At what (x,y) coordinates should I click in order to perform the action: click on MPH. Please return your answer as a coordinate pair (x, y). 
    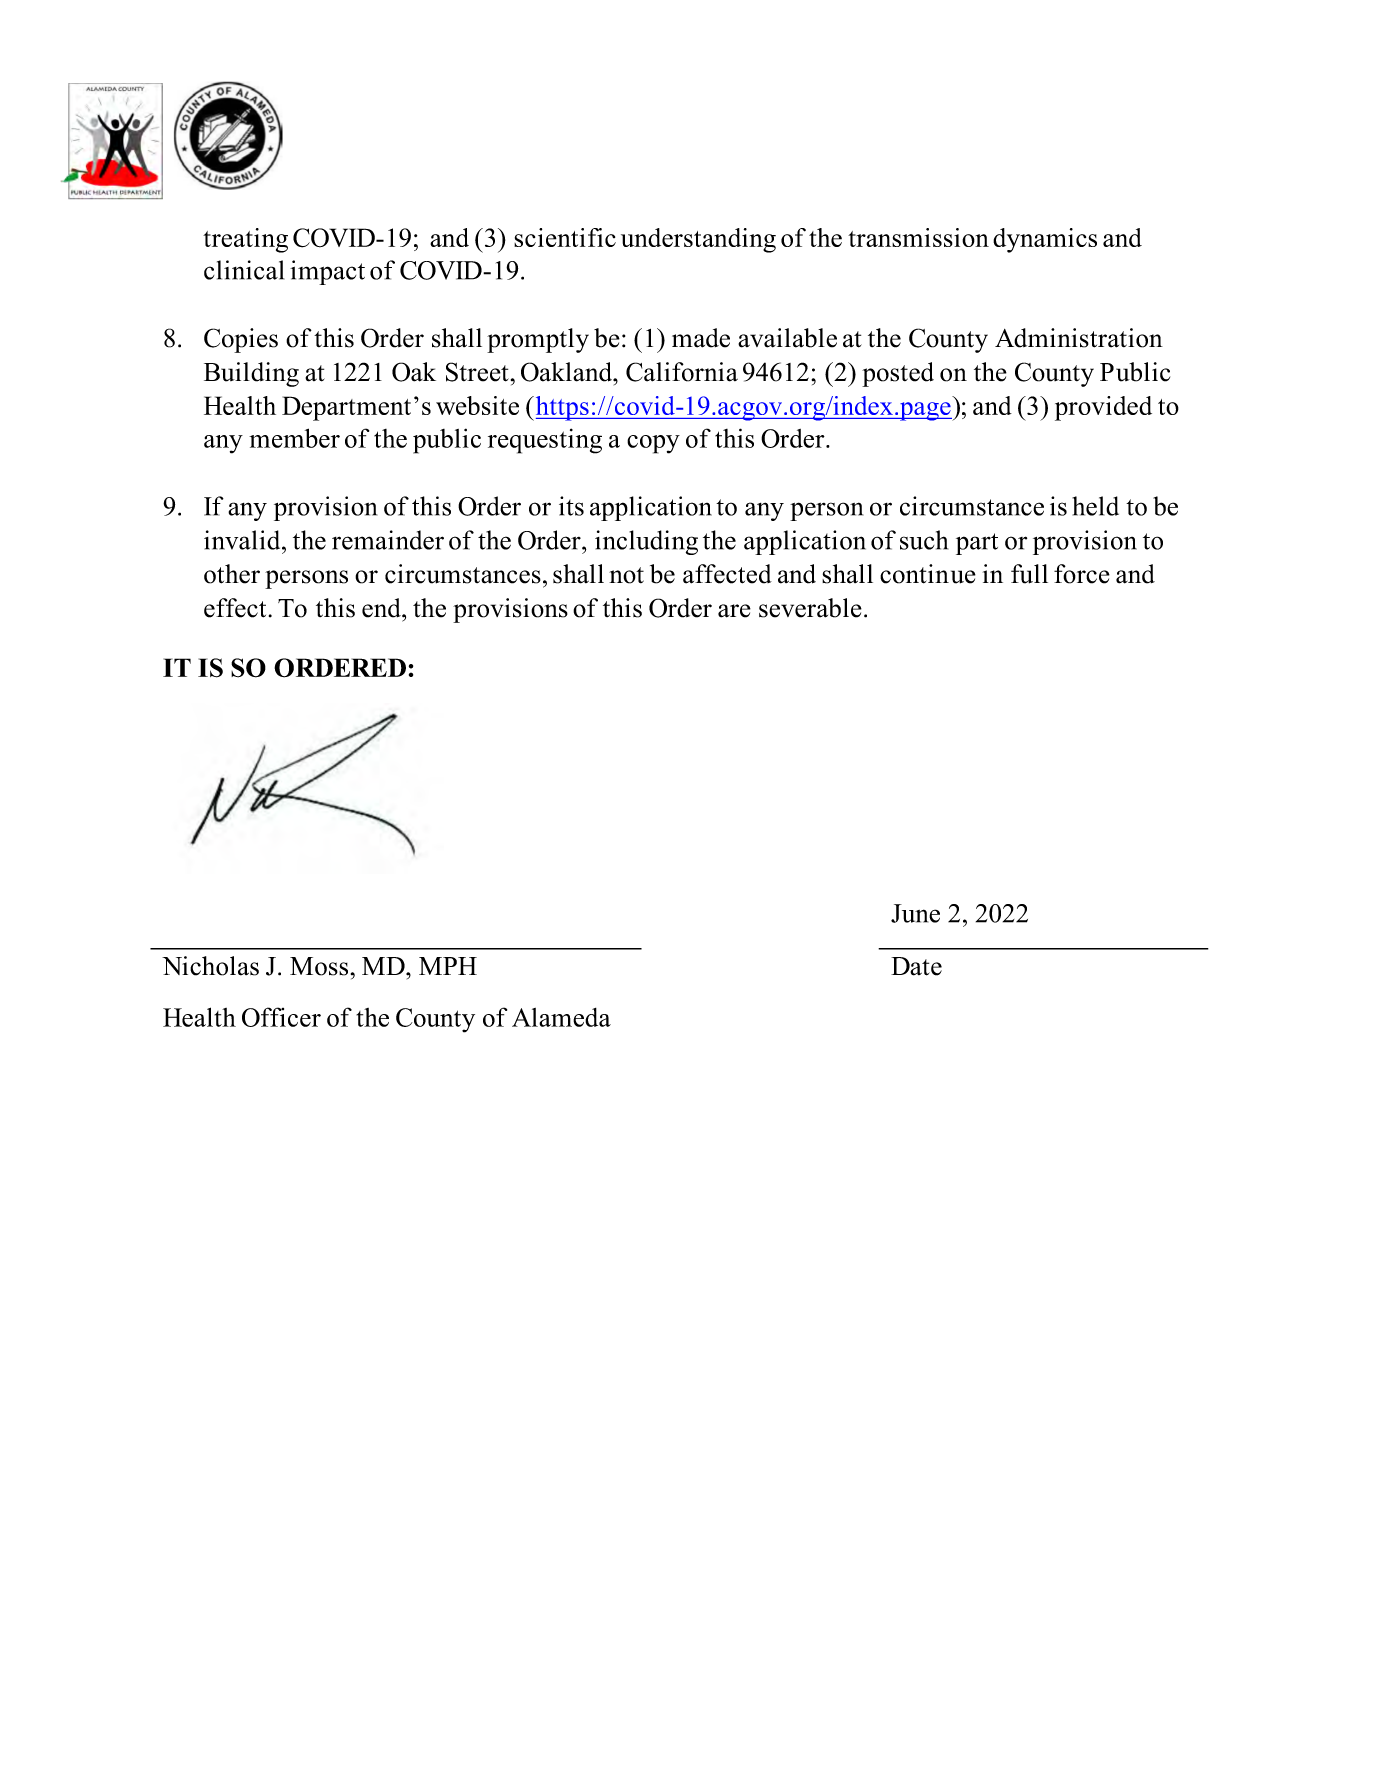
    Looking at the image, I should click on (448, 966).
